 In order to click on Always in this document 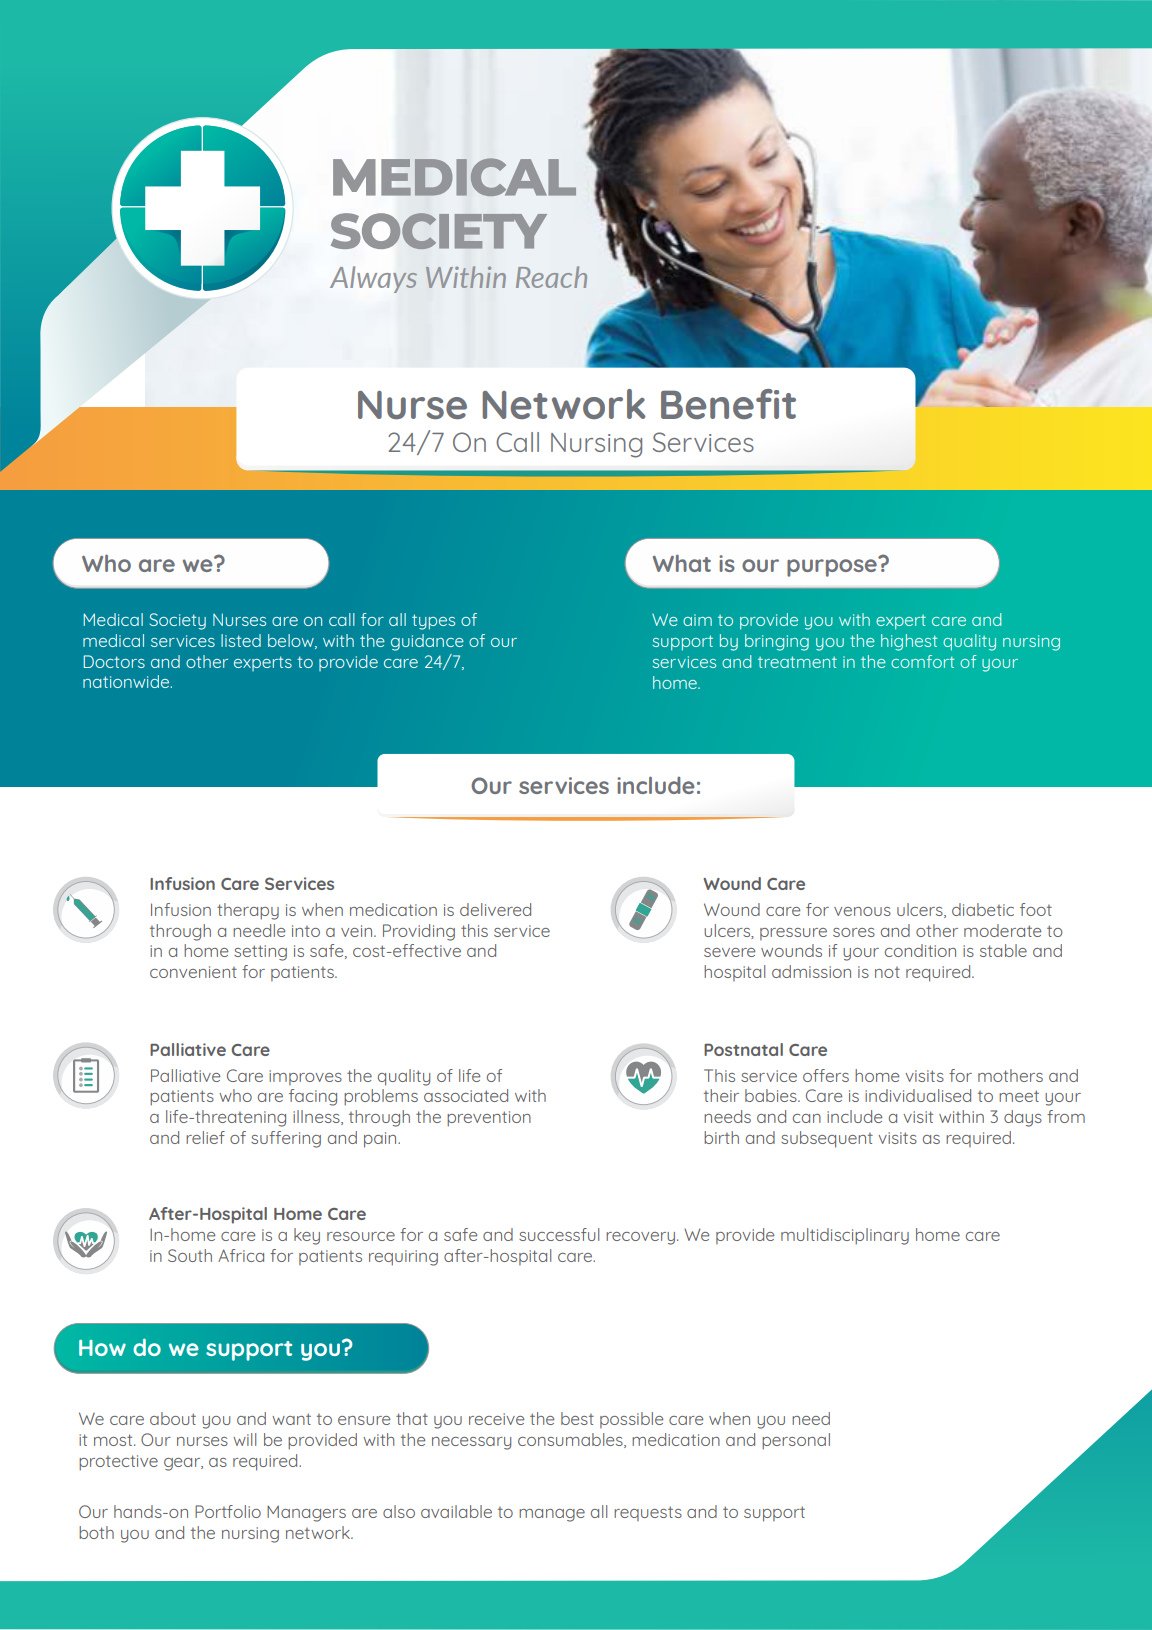, I will do `click(373, 279)`.
